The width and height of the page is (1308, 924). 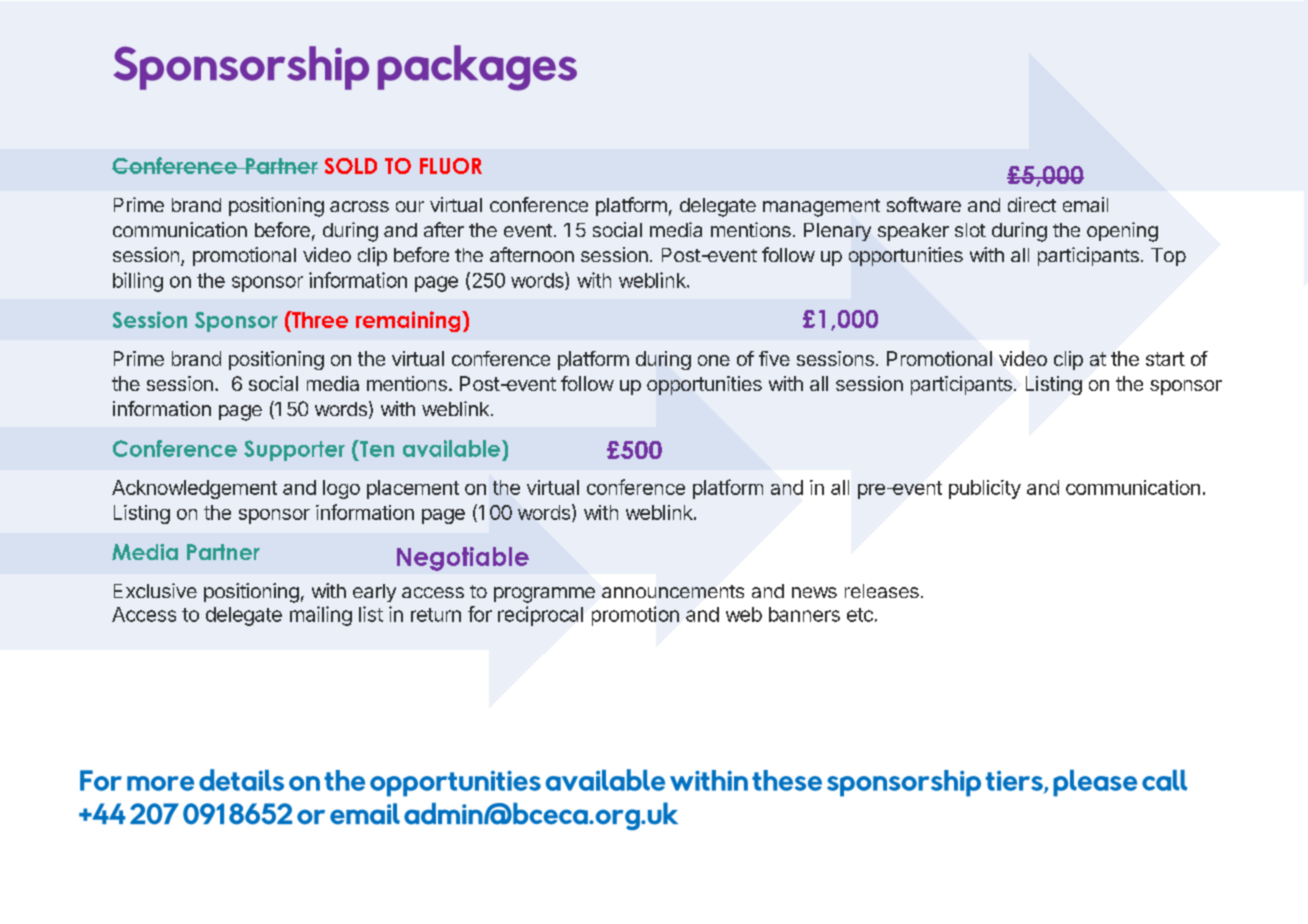 I want to click on mailing, so click(x=321, y=616).
